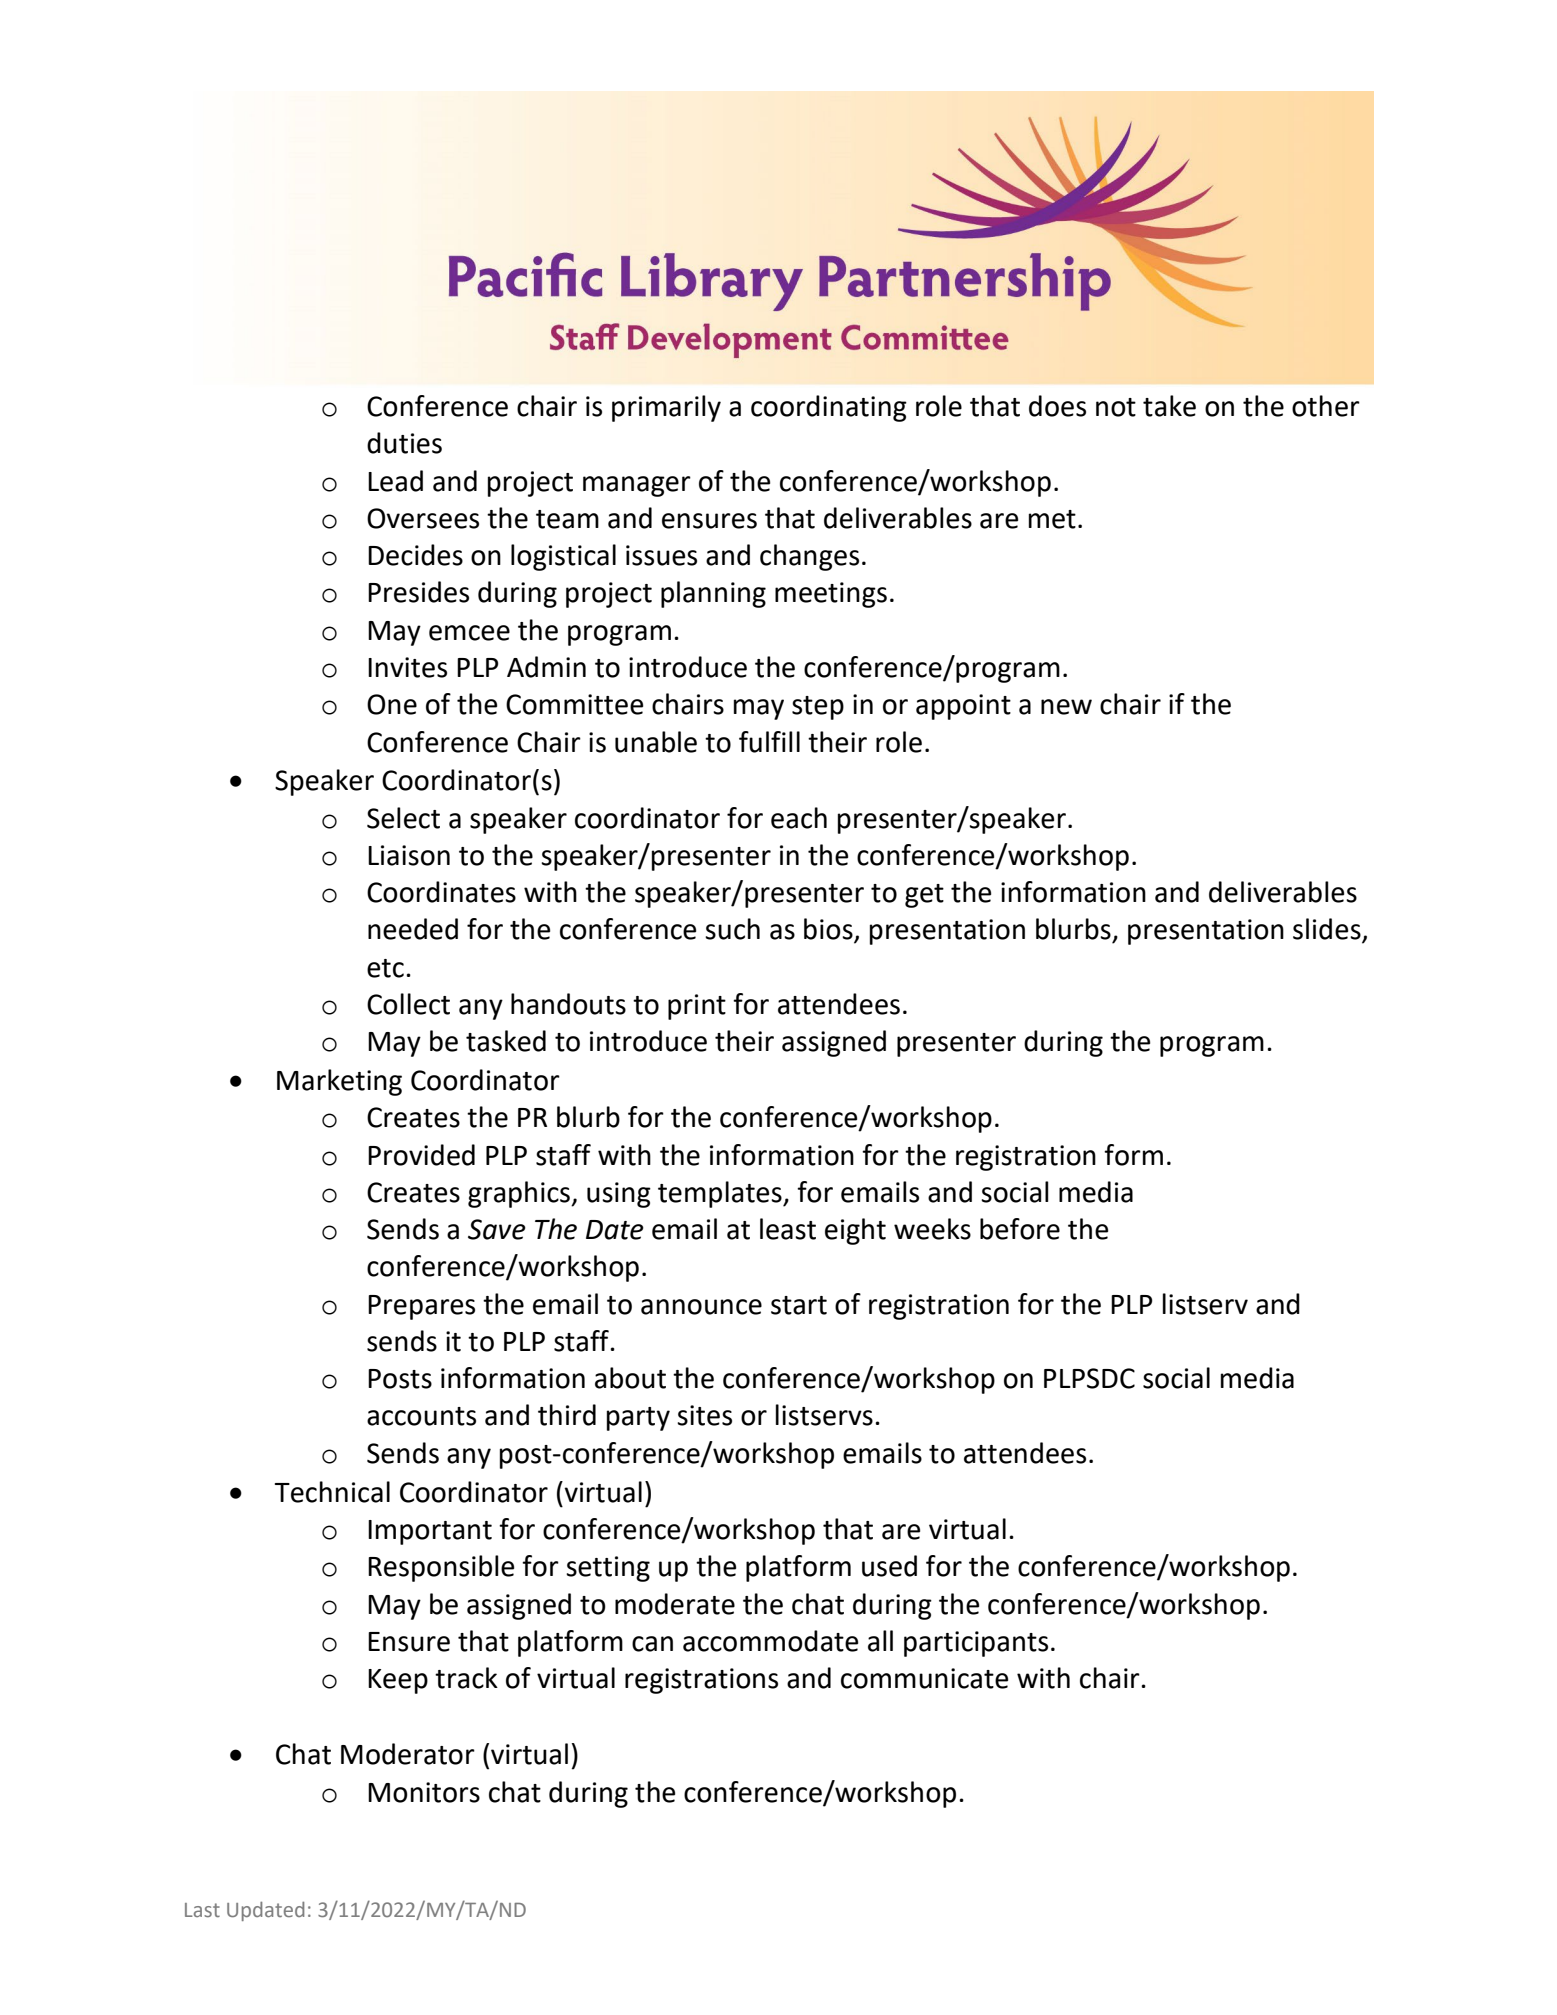 This image has height=2015, width=1557. I want to click on templates, so click(721, 1194).
